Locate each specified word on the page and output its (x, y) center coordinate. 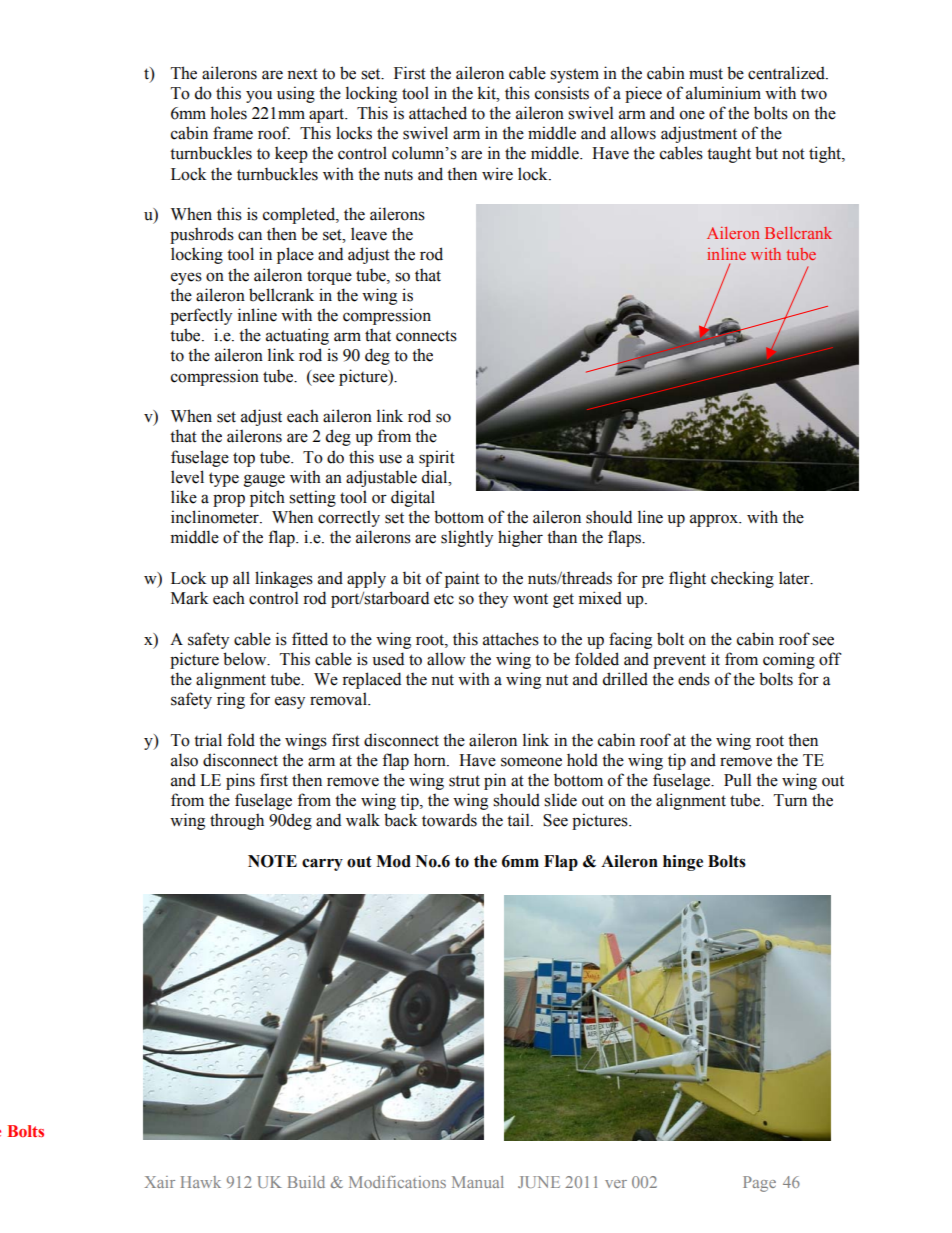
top (244, 459)
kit (487, 93)
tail (519, 820)
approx (715, 520)
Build (306, 1182)
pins (240, 781)
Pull (737, 780)
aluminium (723, 93)
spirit (437, 458)
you (259, 96)
